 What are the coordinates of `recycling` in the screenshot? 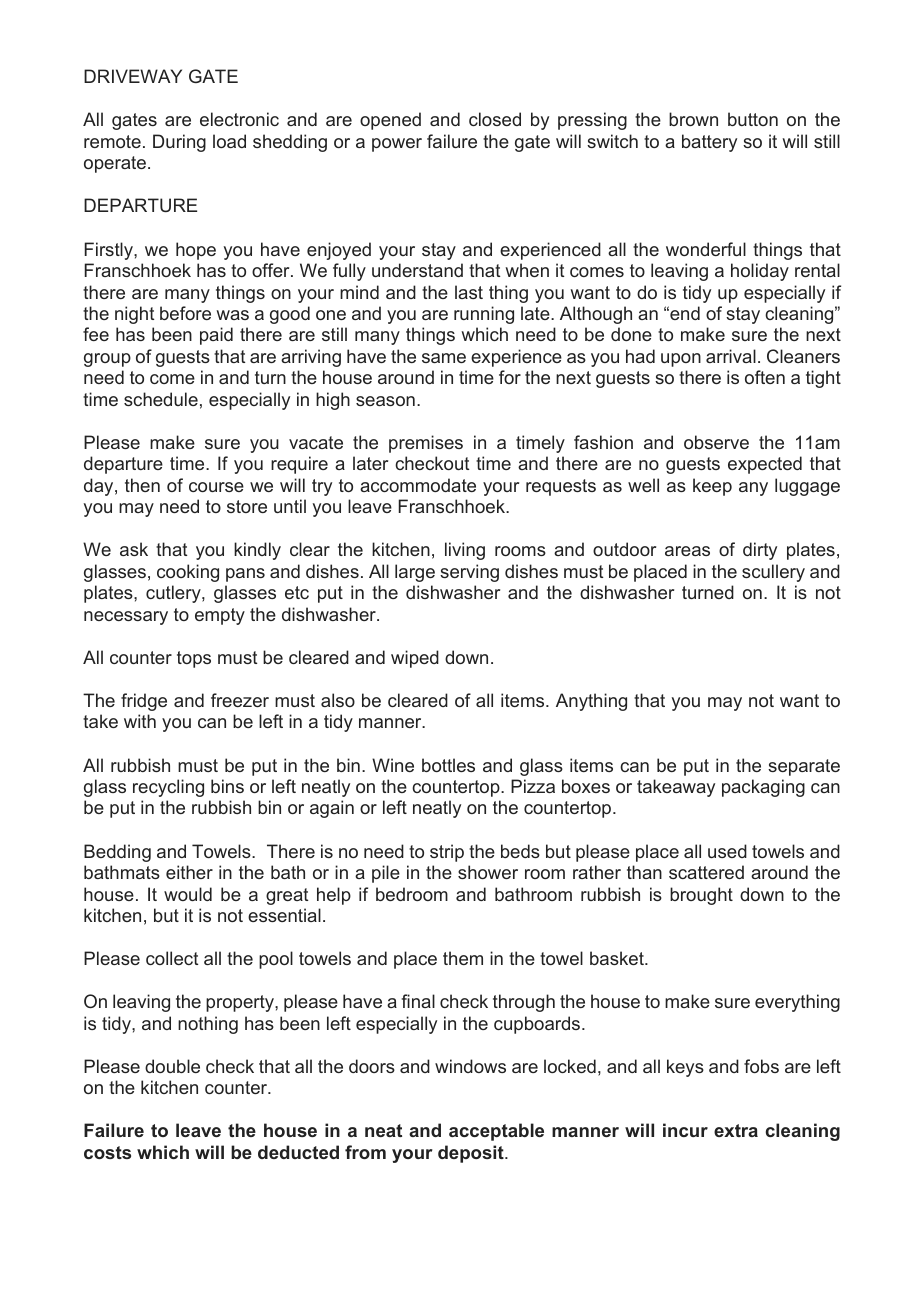 It's located at (168, 788).
